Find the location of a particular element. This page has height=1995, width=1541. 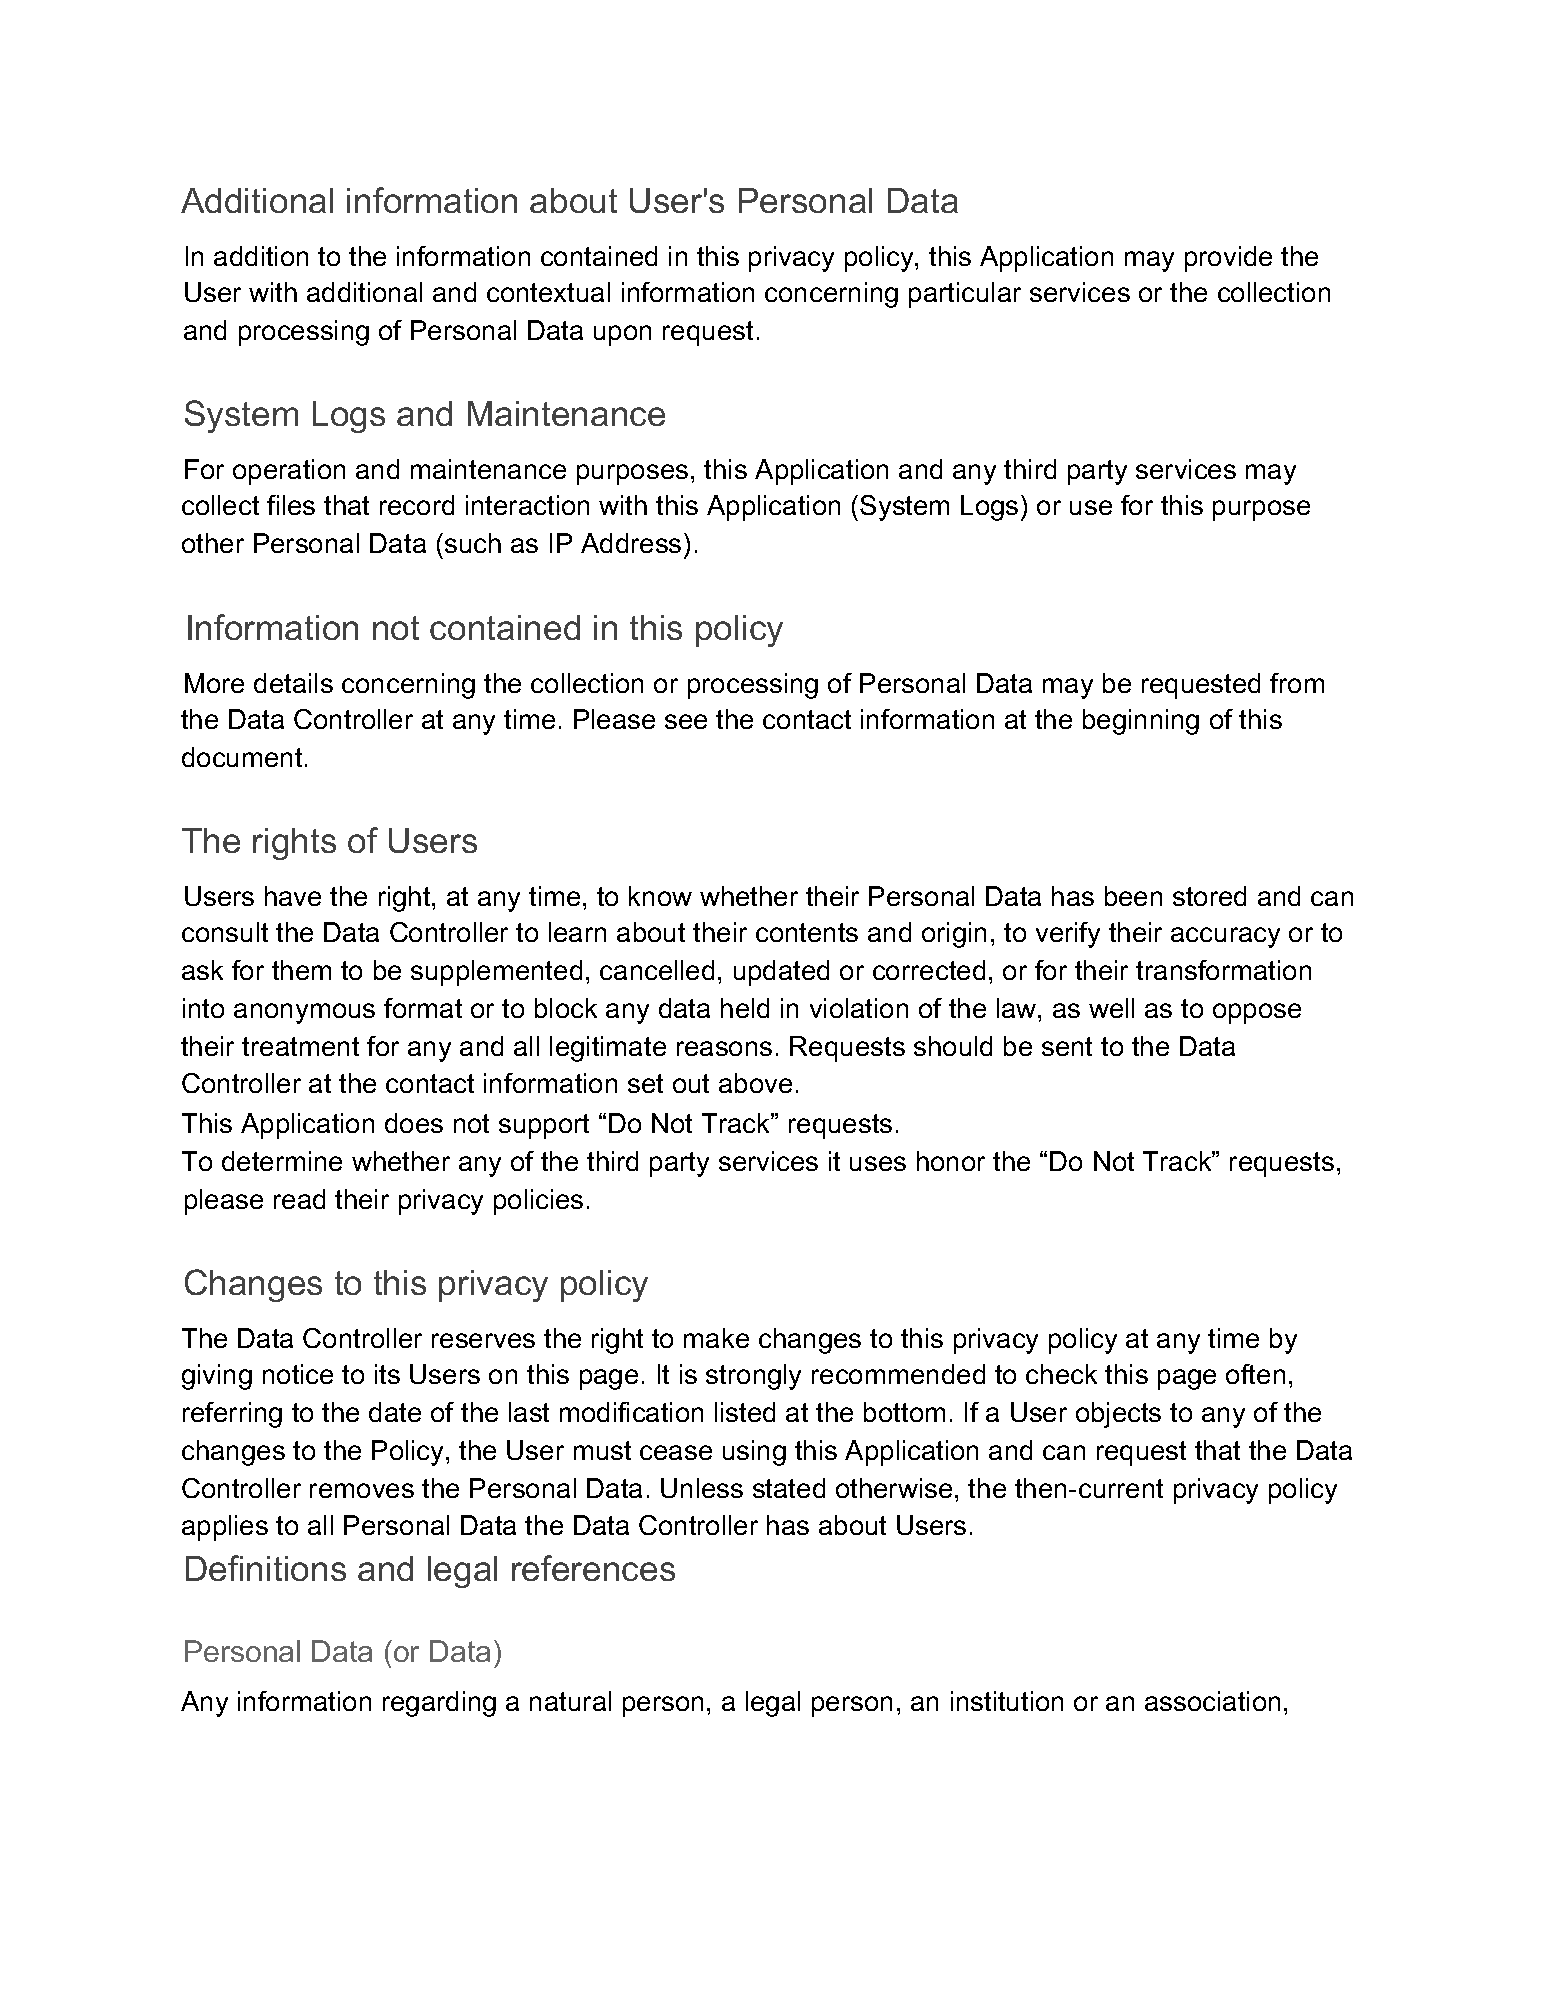

document is located at coordinates (242, 757).
